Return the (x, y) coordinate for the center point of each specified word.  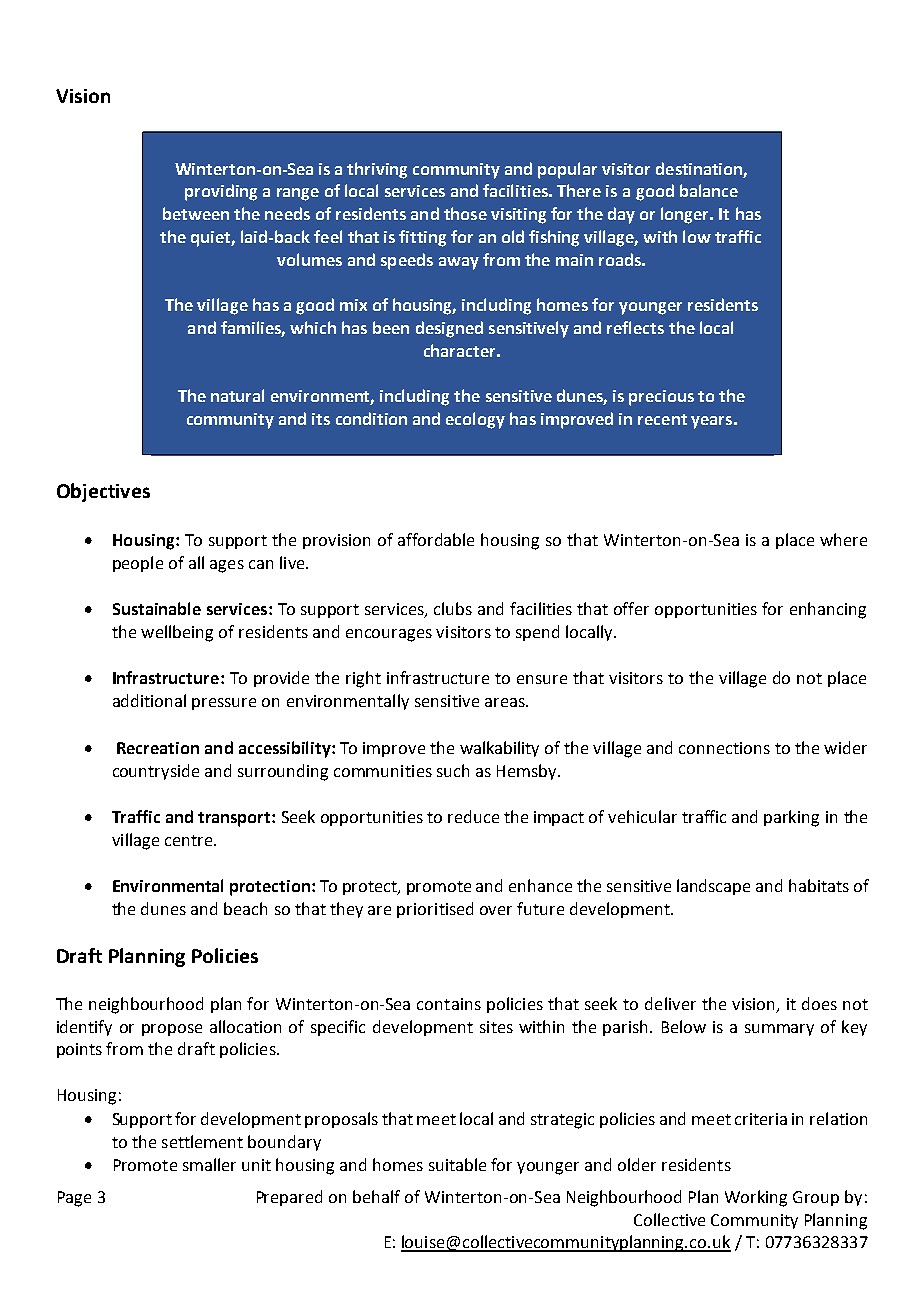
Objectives (103, 492)
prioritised (435, 910)
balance (709, 190)
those (465, 213)
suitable (457, 1164)
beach (245, 908)
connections (724, 748)
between (196, 213)
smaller (209, 1164)
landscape (713, 887)
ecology (475, 420)
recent (662, 419)
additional (149, 700)
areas (506, 702)
